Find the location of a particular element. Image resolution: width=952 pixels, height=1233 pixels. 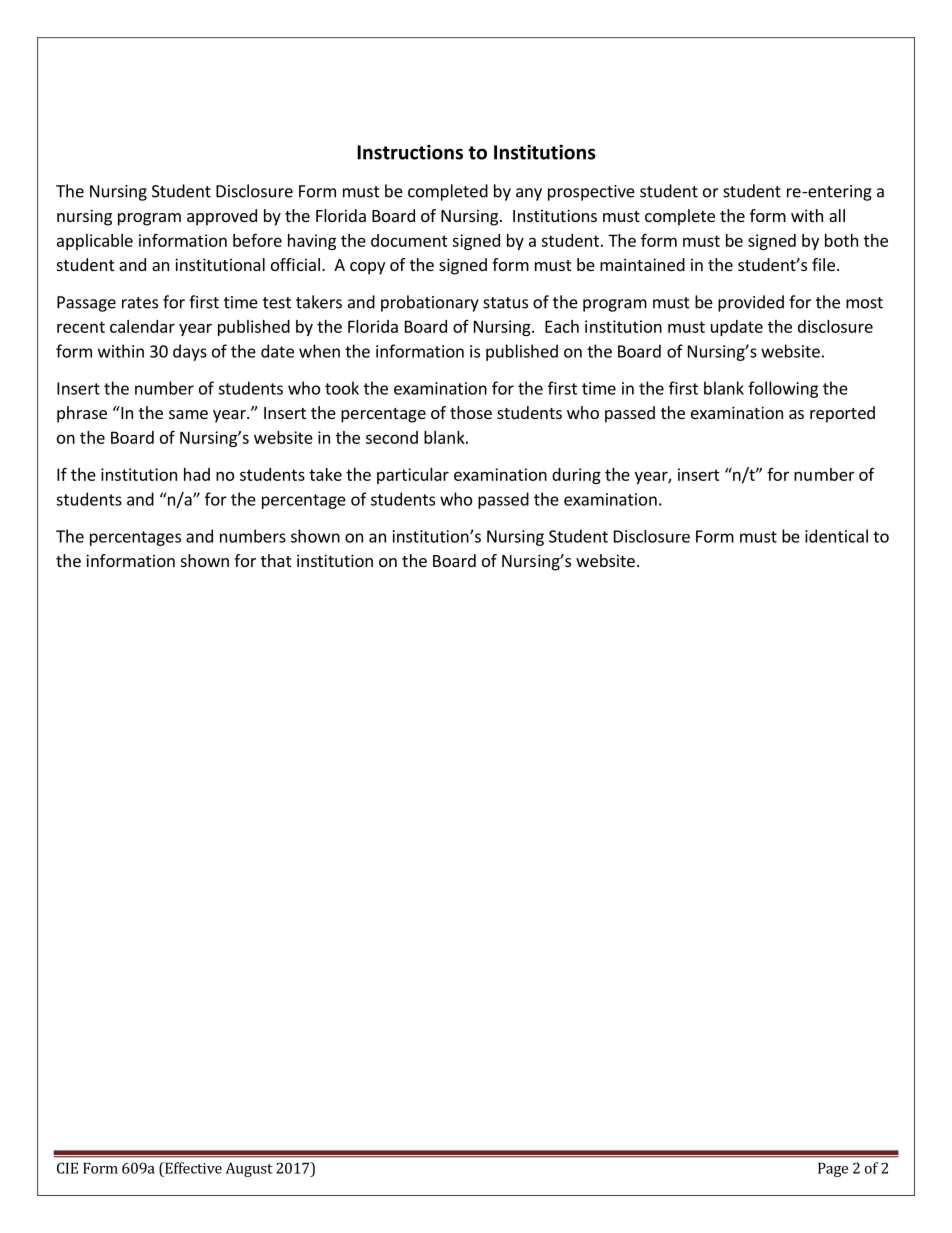

those is located at coordinates (471, 412).
